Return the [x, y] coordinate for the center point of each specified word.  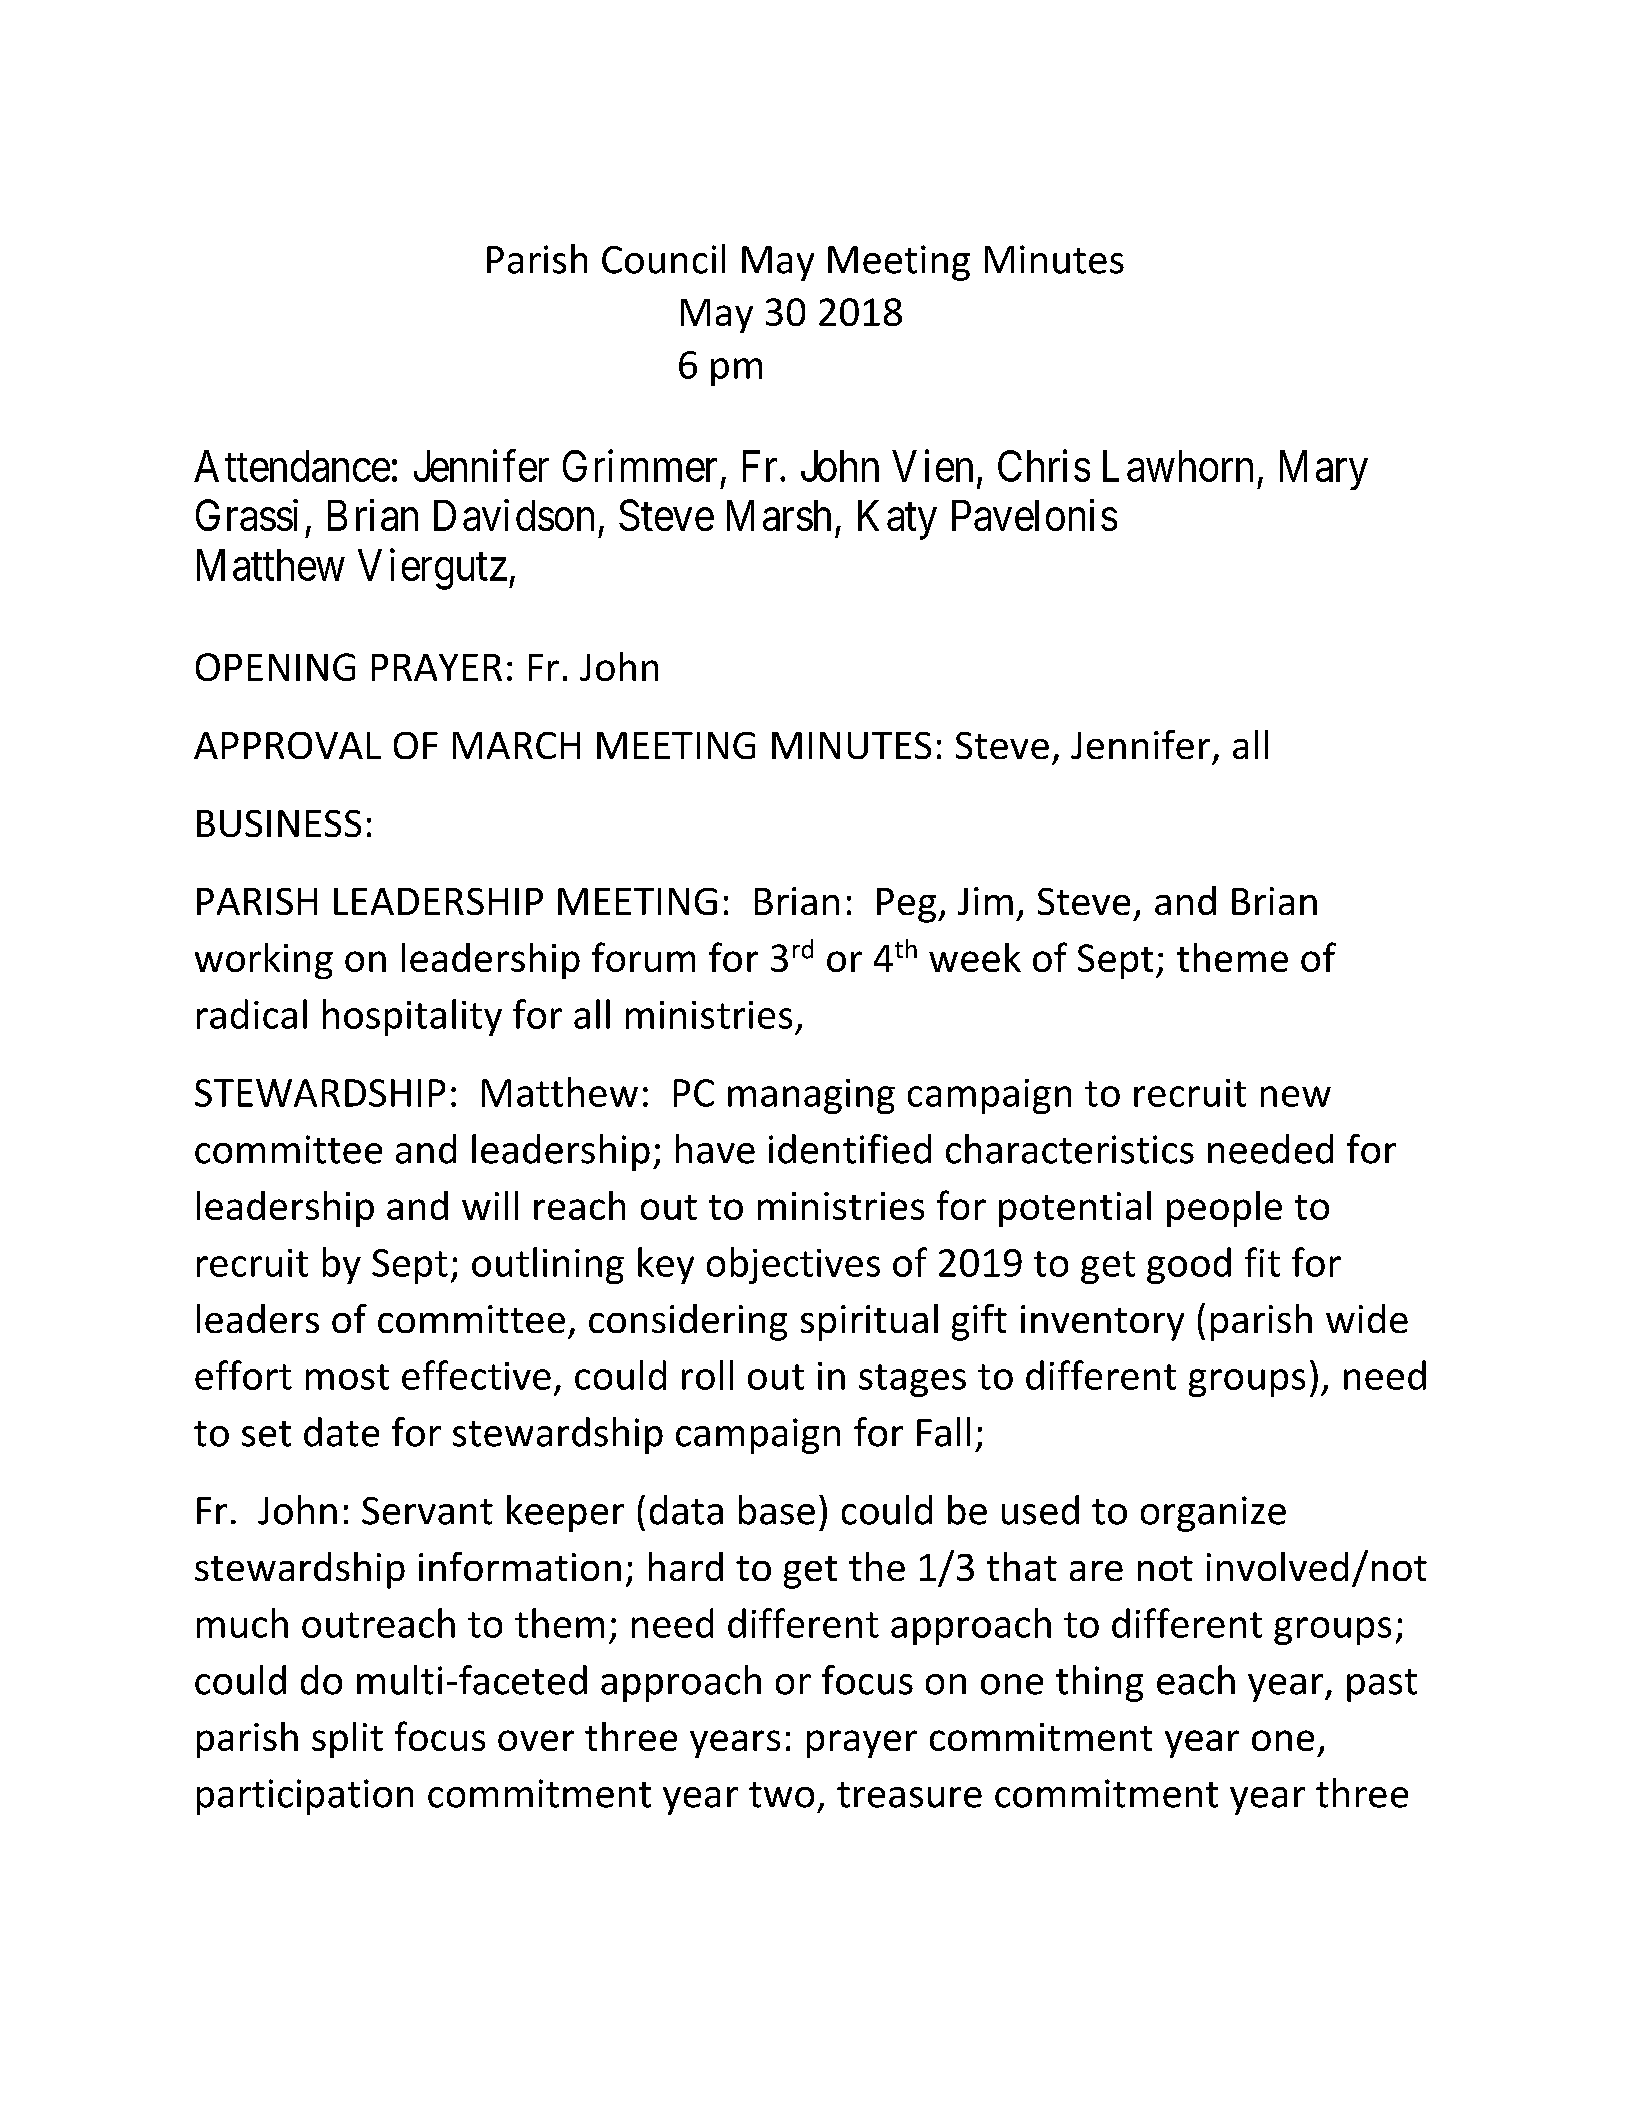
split [347, 1740]
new [1296, 1096]
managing [811, 1096]
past [1382, 1685]
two [781, 1795]
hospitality [412, 1017]
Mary [1324, 470]
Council [663, 259]
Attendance [292, 466]
